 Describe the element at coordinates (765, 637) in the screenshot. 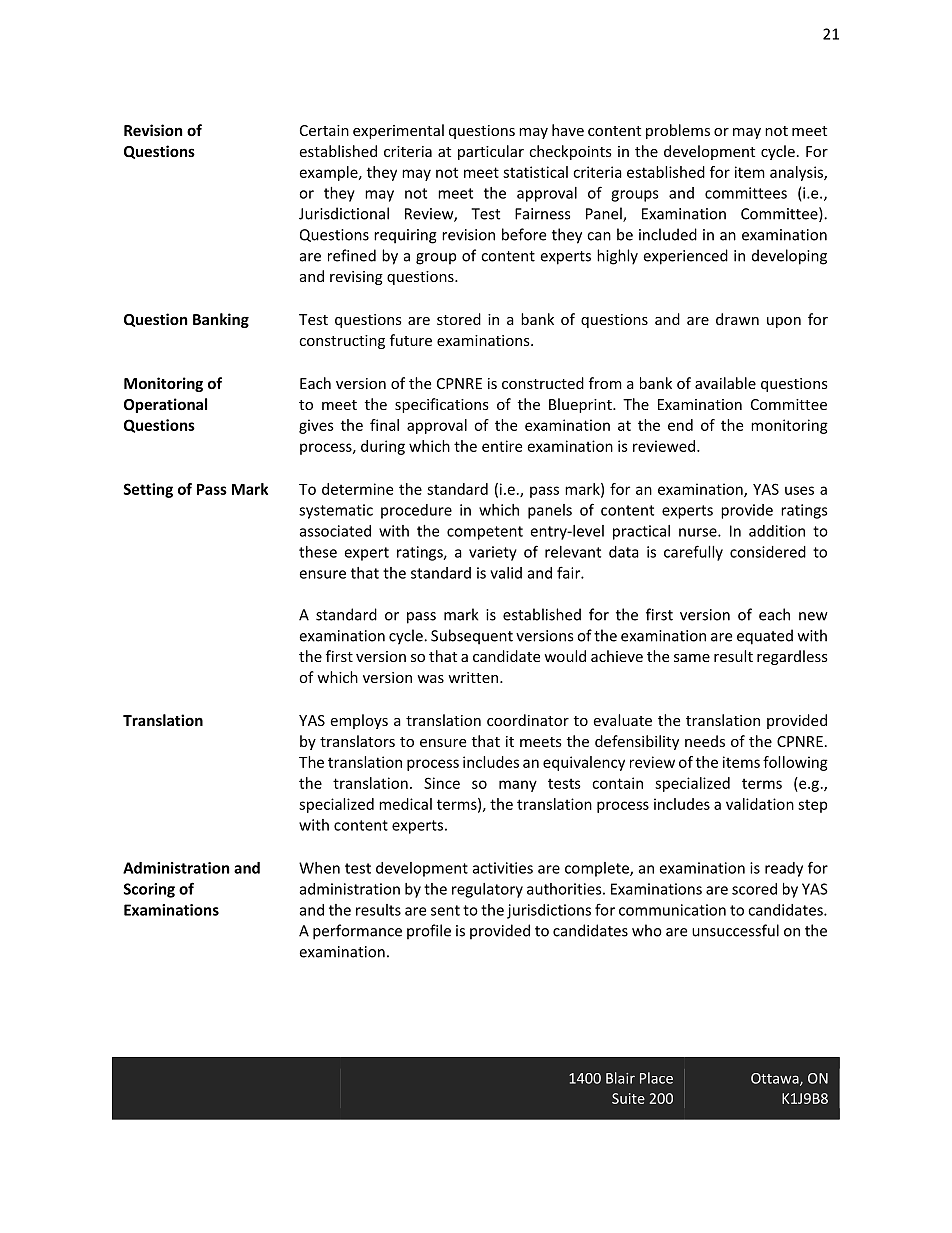

I see `equated` at that location.
